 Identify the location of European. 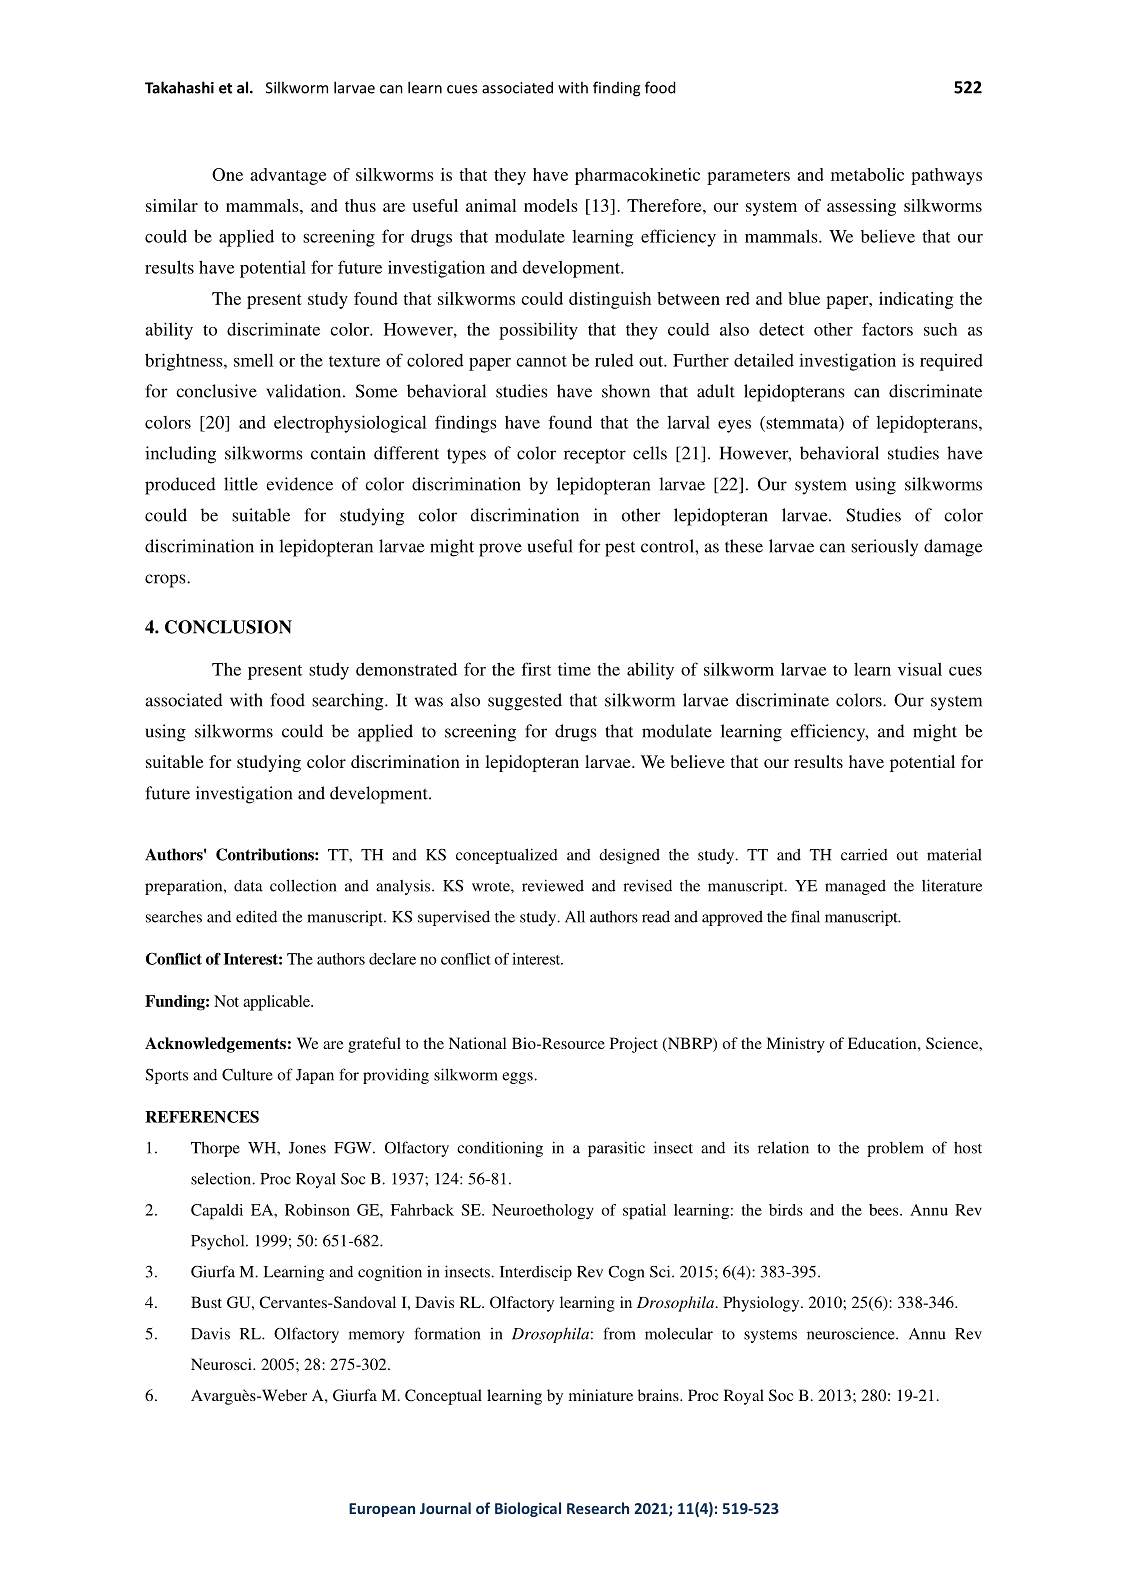
(382, 1510).
